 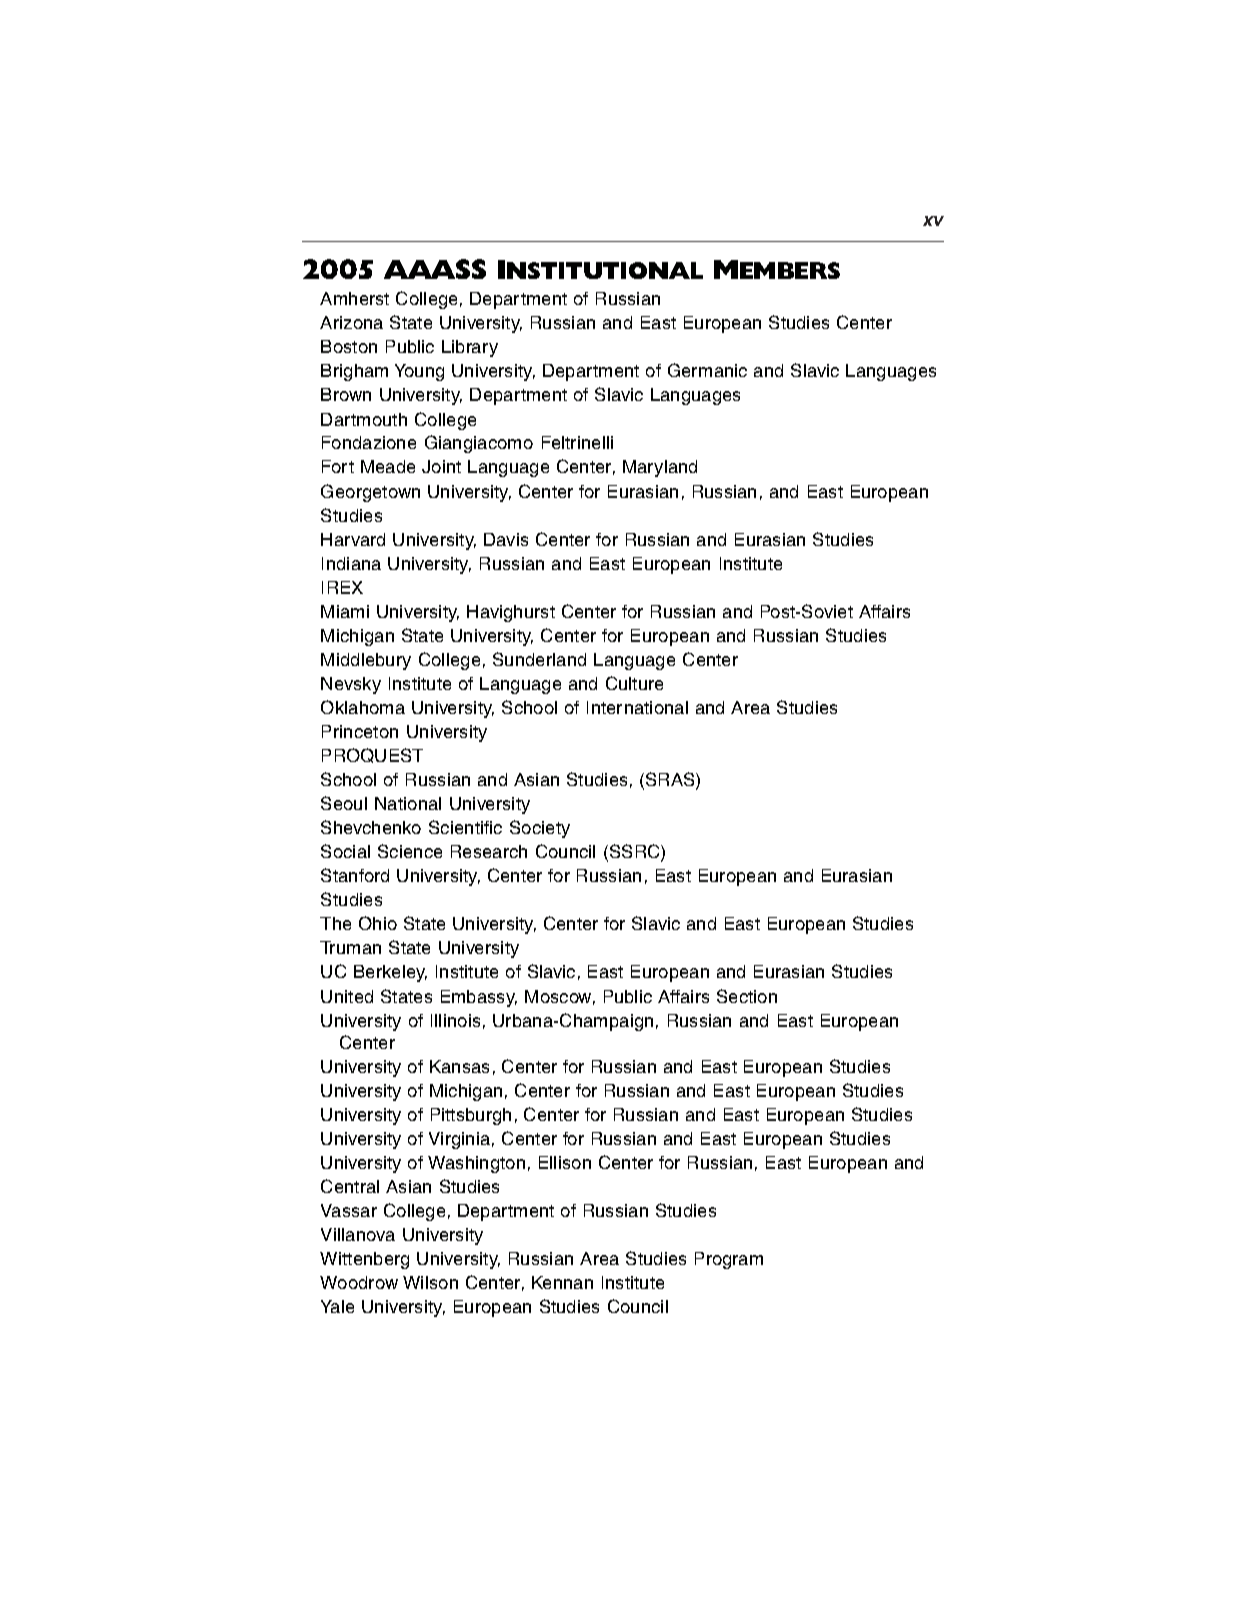 I want to click on Library, so click(x=470, y=348).
